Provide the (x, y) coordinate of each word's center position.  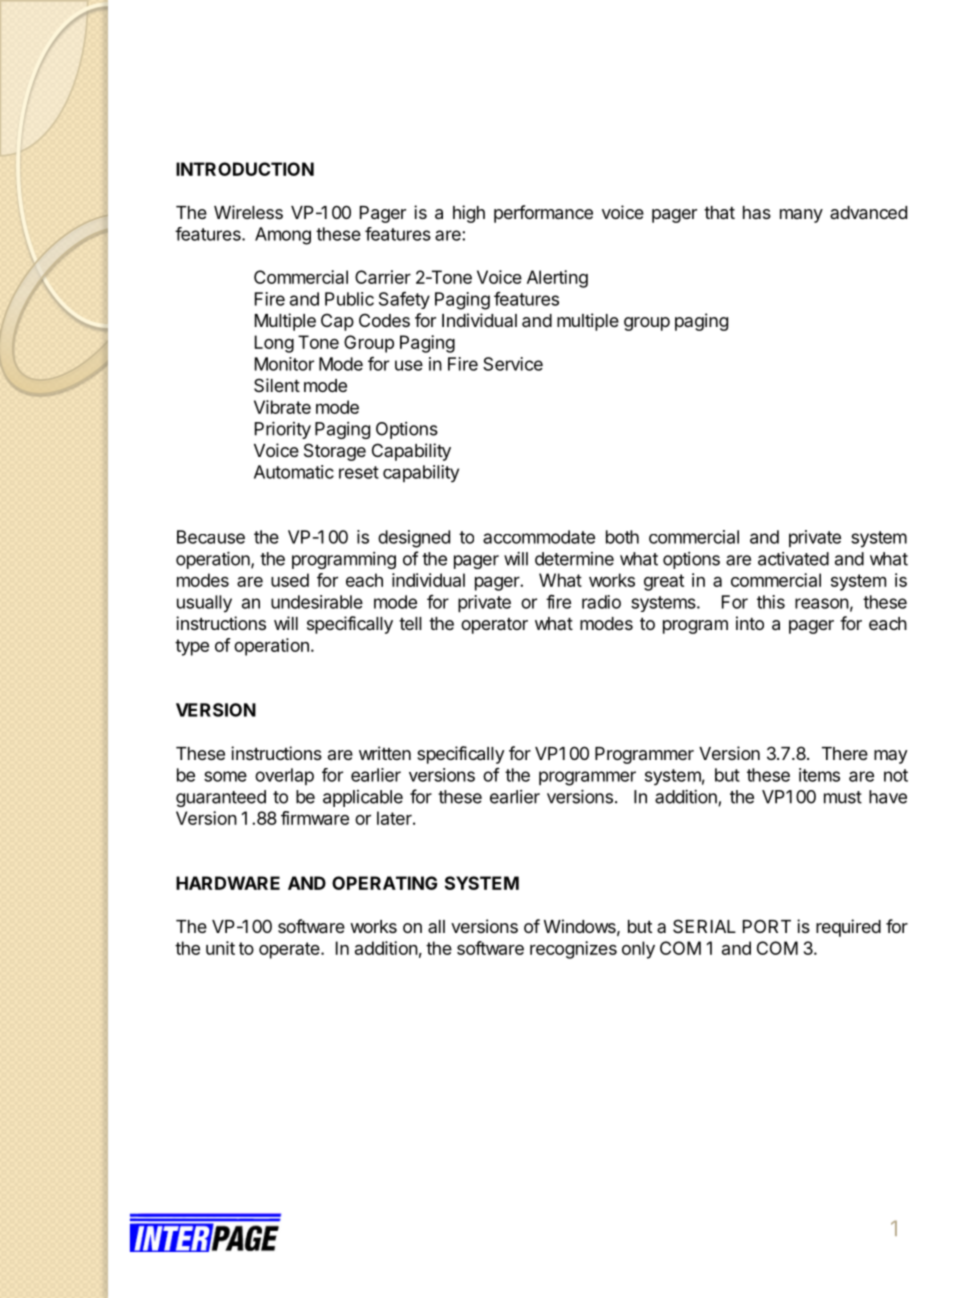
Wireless (248, 212)
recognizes (573, 950)
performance (543, 214)
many (801, 216)
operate (290, 950)
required (848, 928)
